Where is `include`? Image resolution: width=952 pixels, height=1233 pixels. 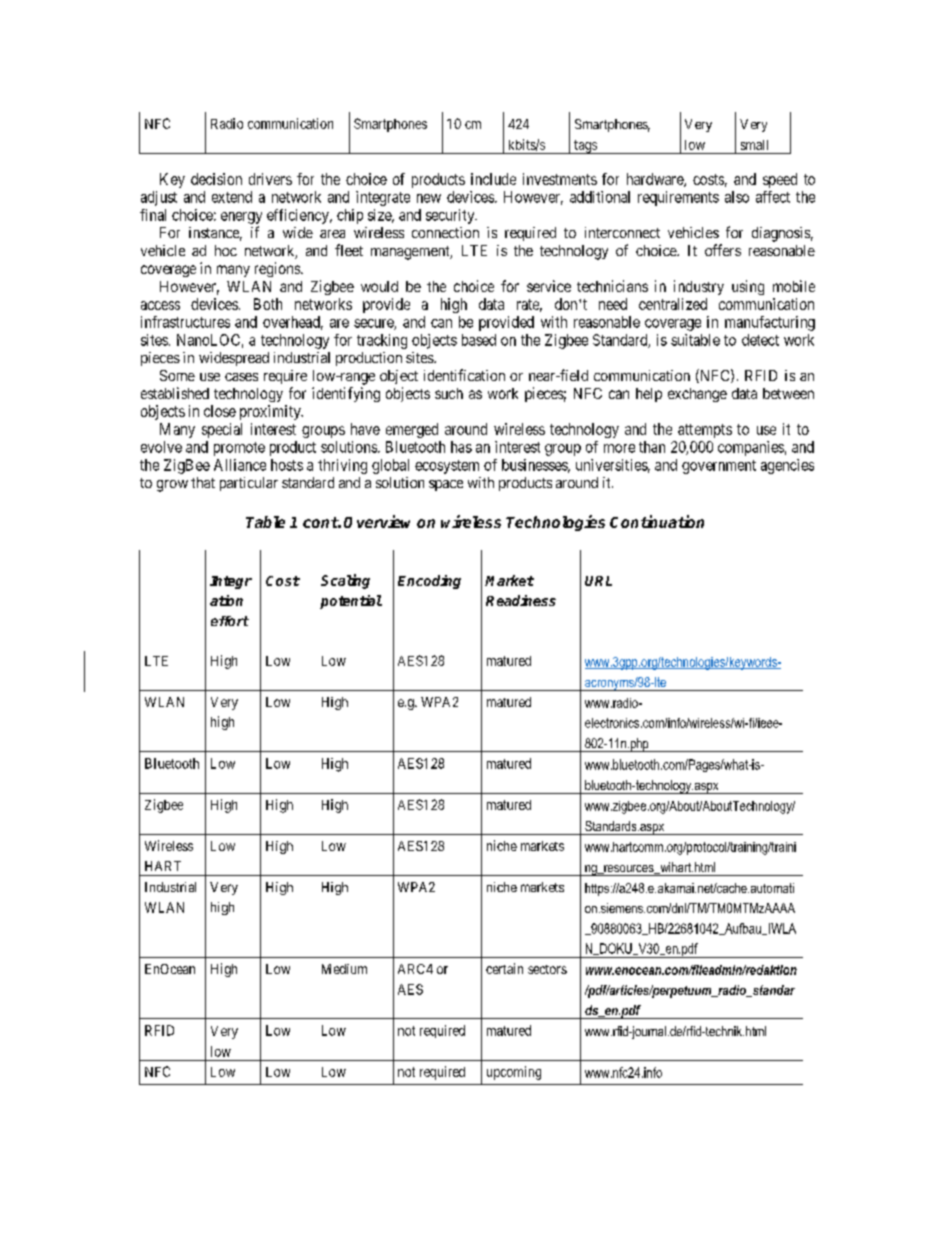 include is located at coordinates (493, 179).
